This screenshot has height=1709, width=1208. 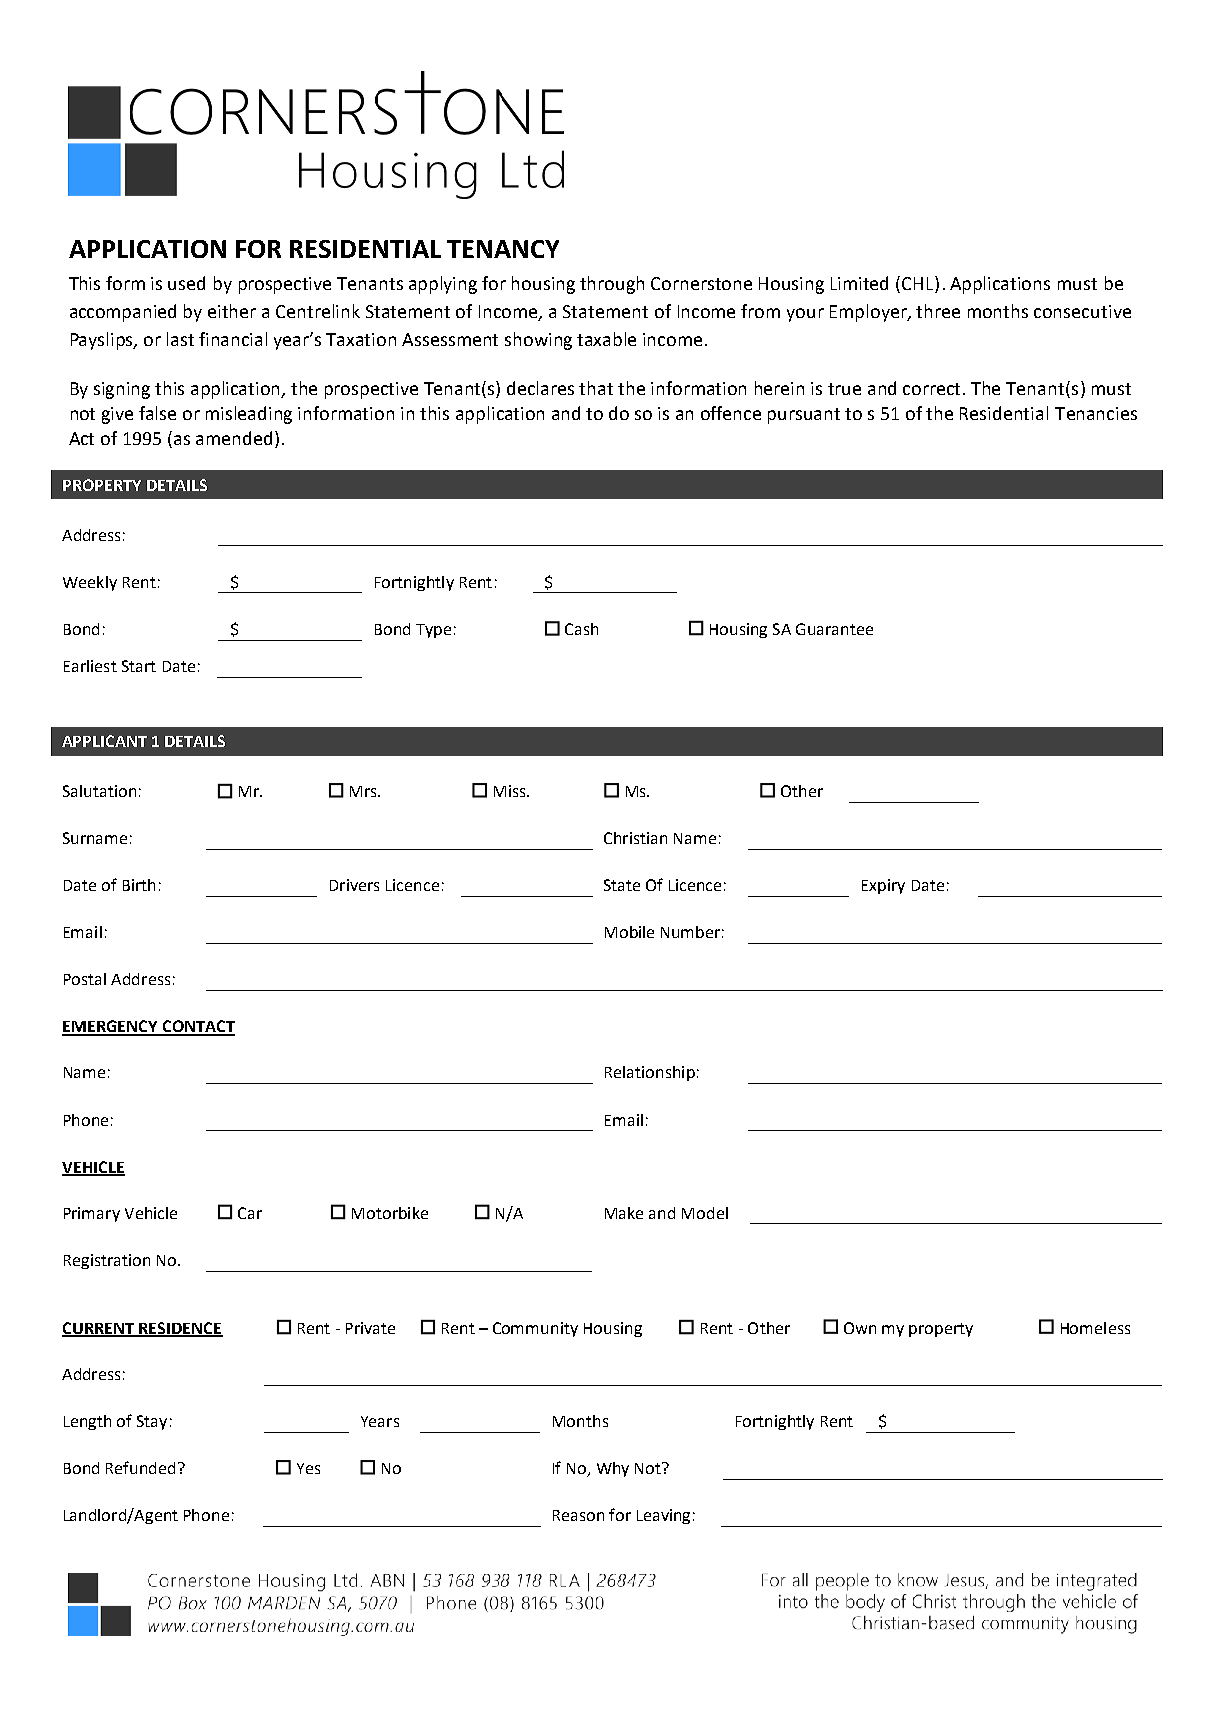 I want to click on used, so click(x=186, y=283).
